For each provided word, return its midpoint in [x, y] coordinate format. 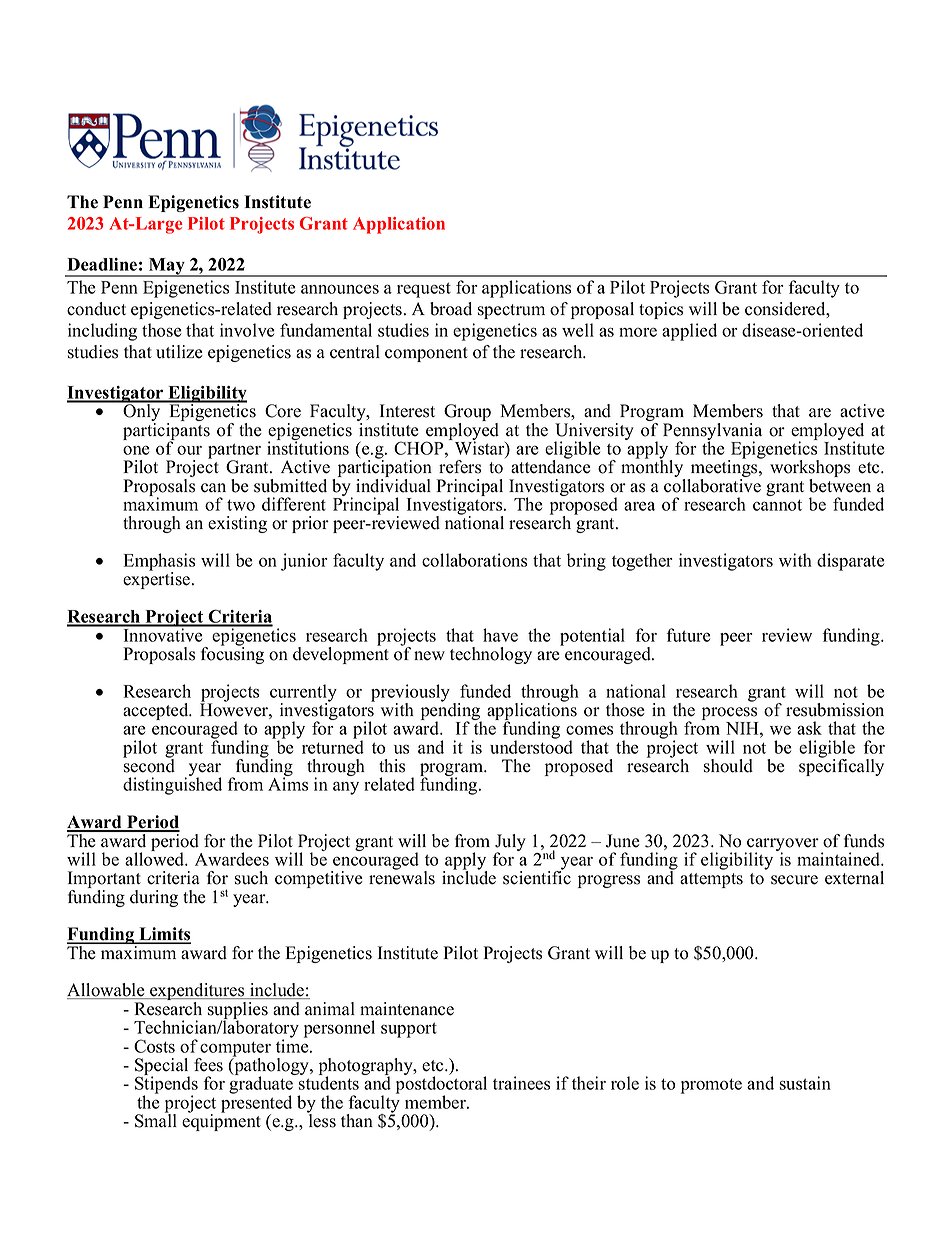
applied [689, 332]
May [167, 267]
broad [451, 309]
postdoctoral [441, 1085]
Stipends [166, 1085]
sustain [805, 1083]
